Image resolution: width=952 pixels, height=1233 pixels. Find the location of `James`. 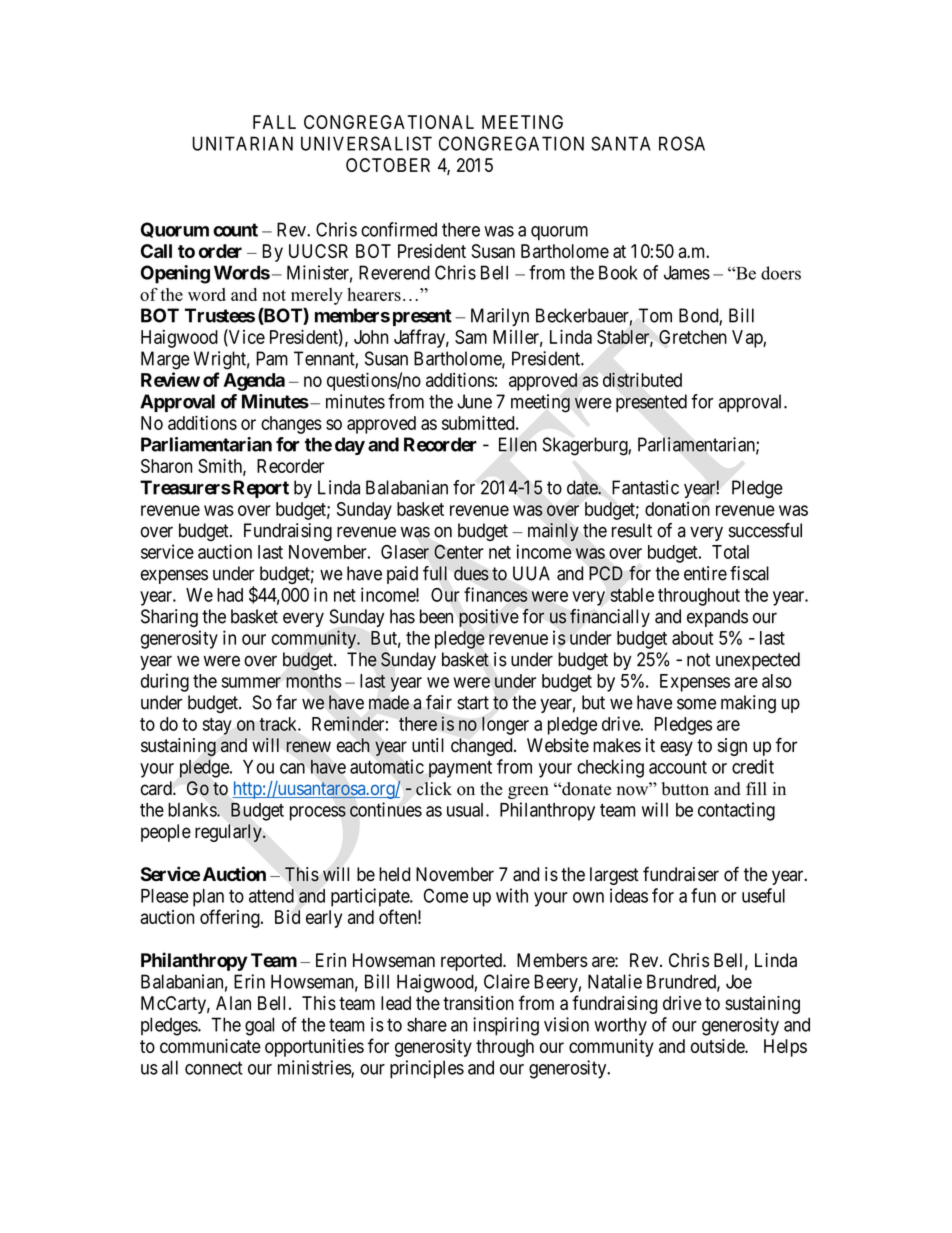

James is located at coordinates (687, 272).
